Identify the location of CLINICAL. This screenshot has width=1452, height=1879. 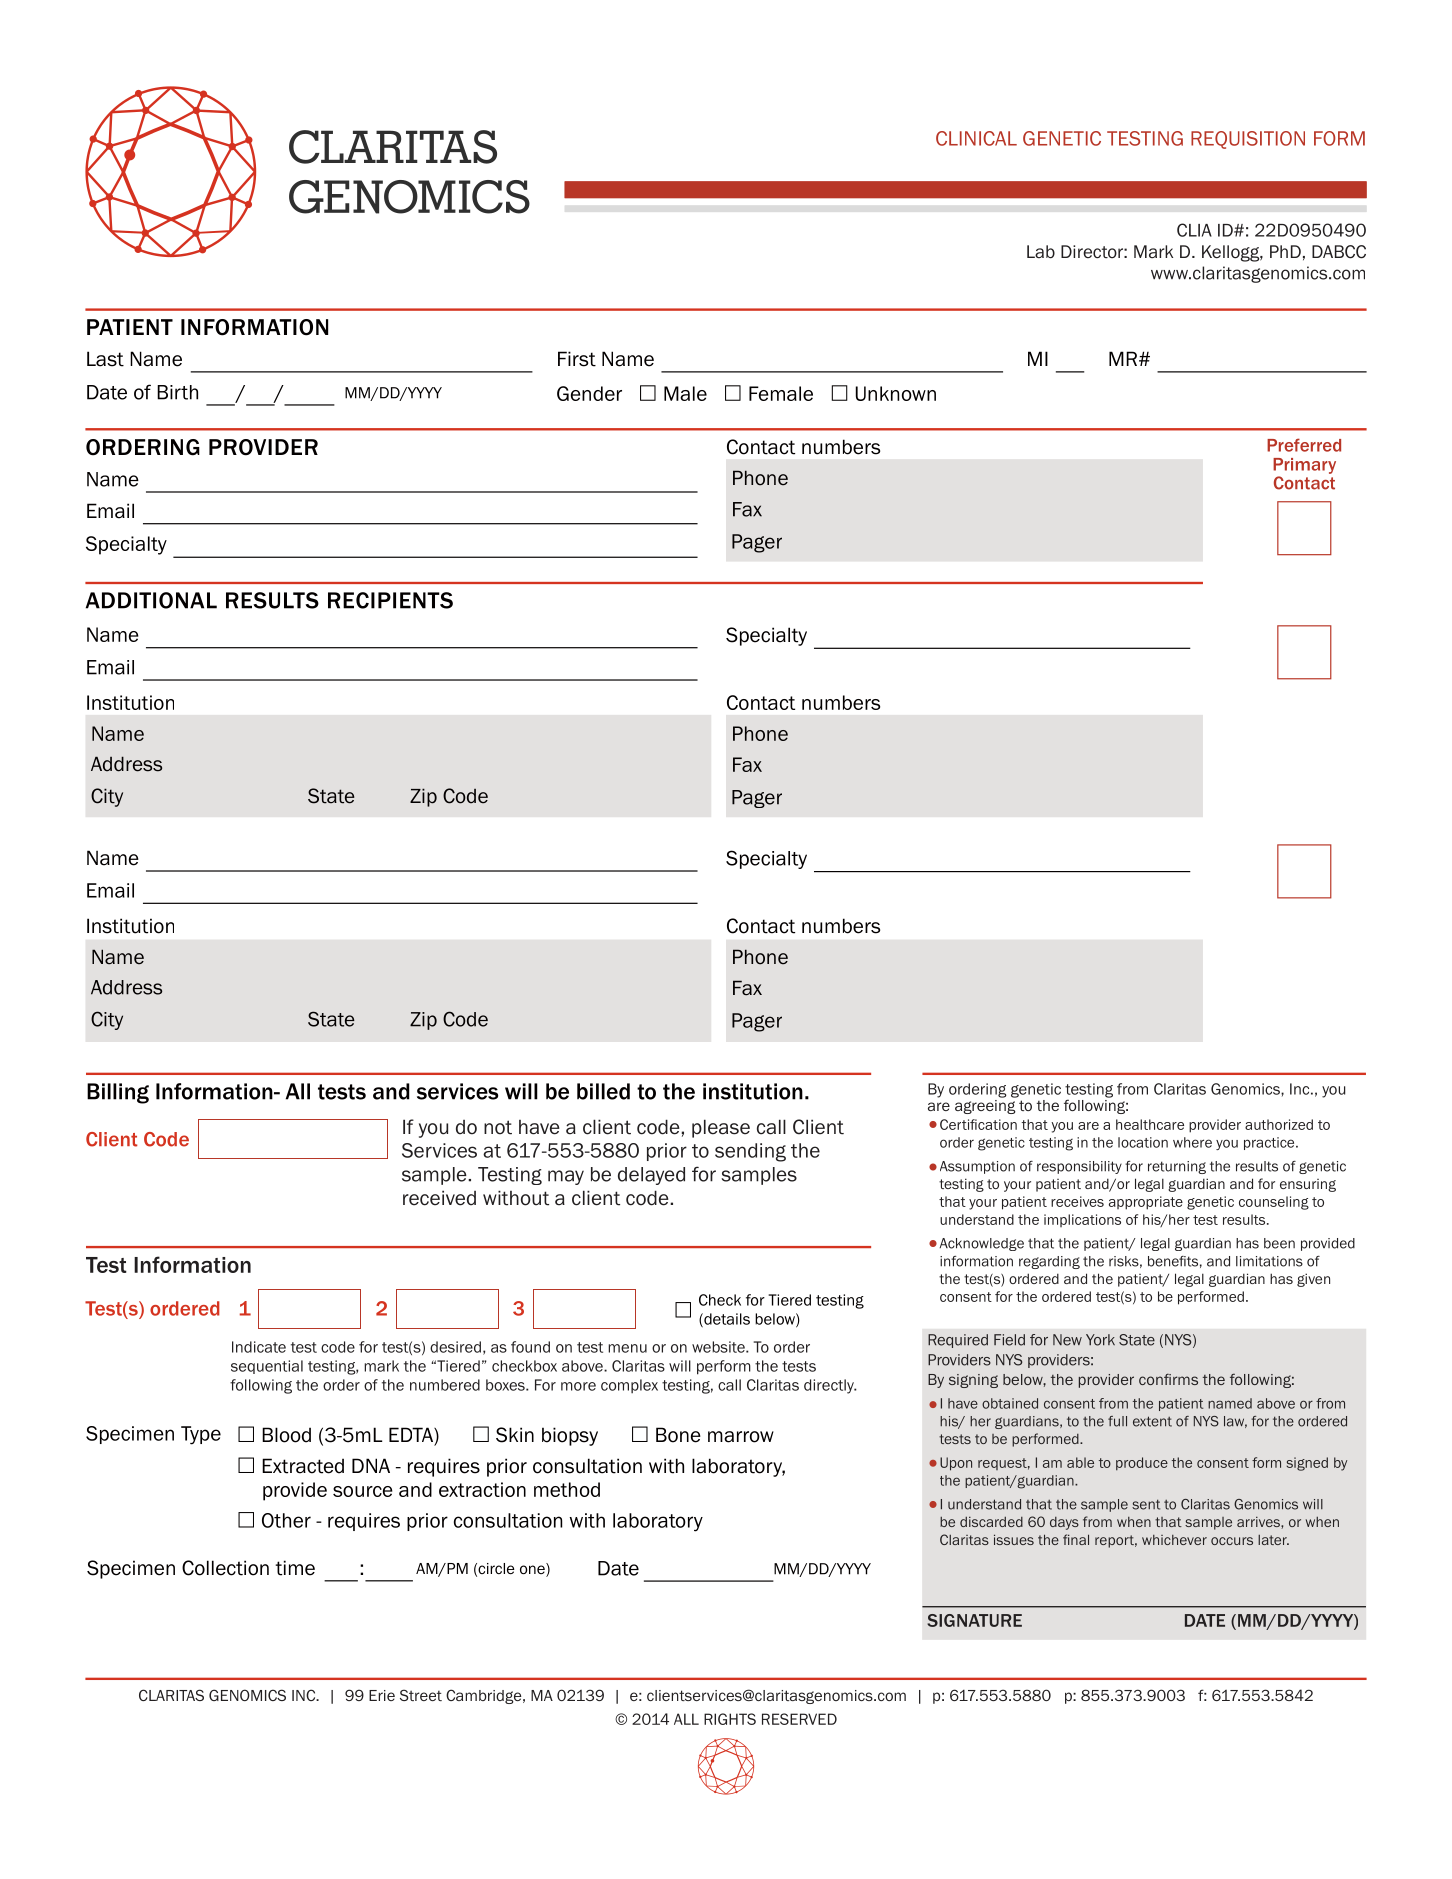
(976, 138).
